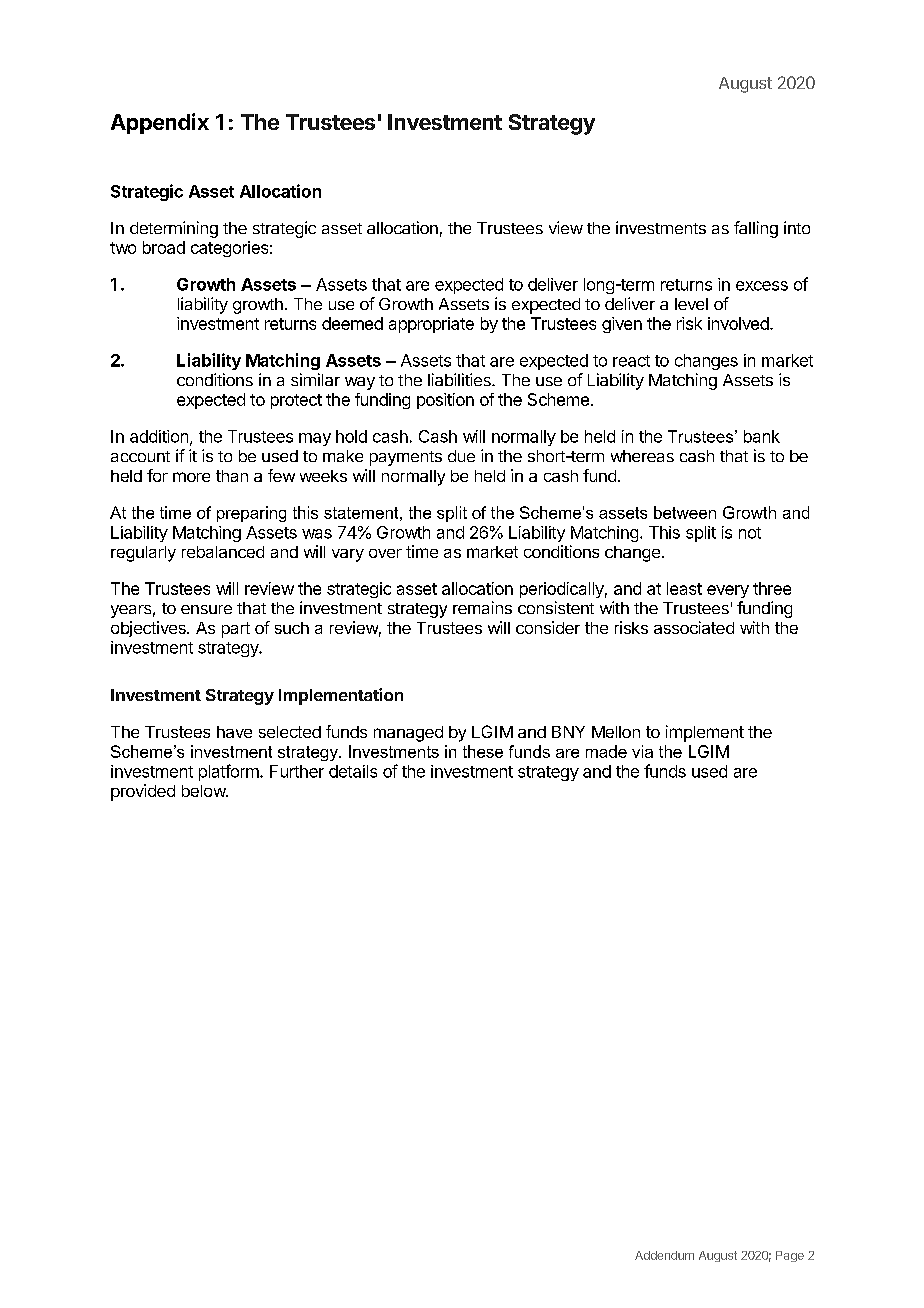 The image size is (924, 1308). What do you see at coordinates (756, 229) in the page?
I see `falling` at bounding box center [756, 229].
